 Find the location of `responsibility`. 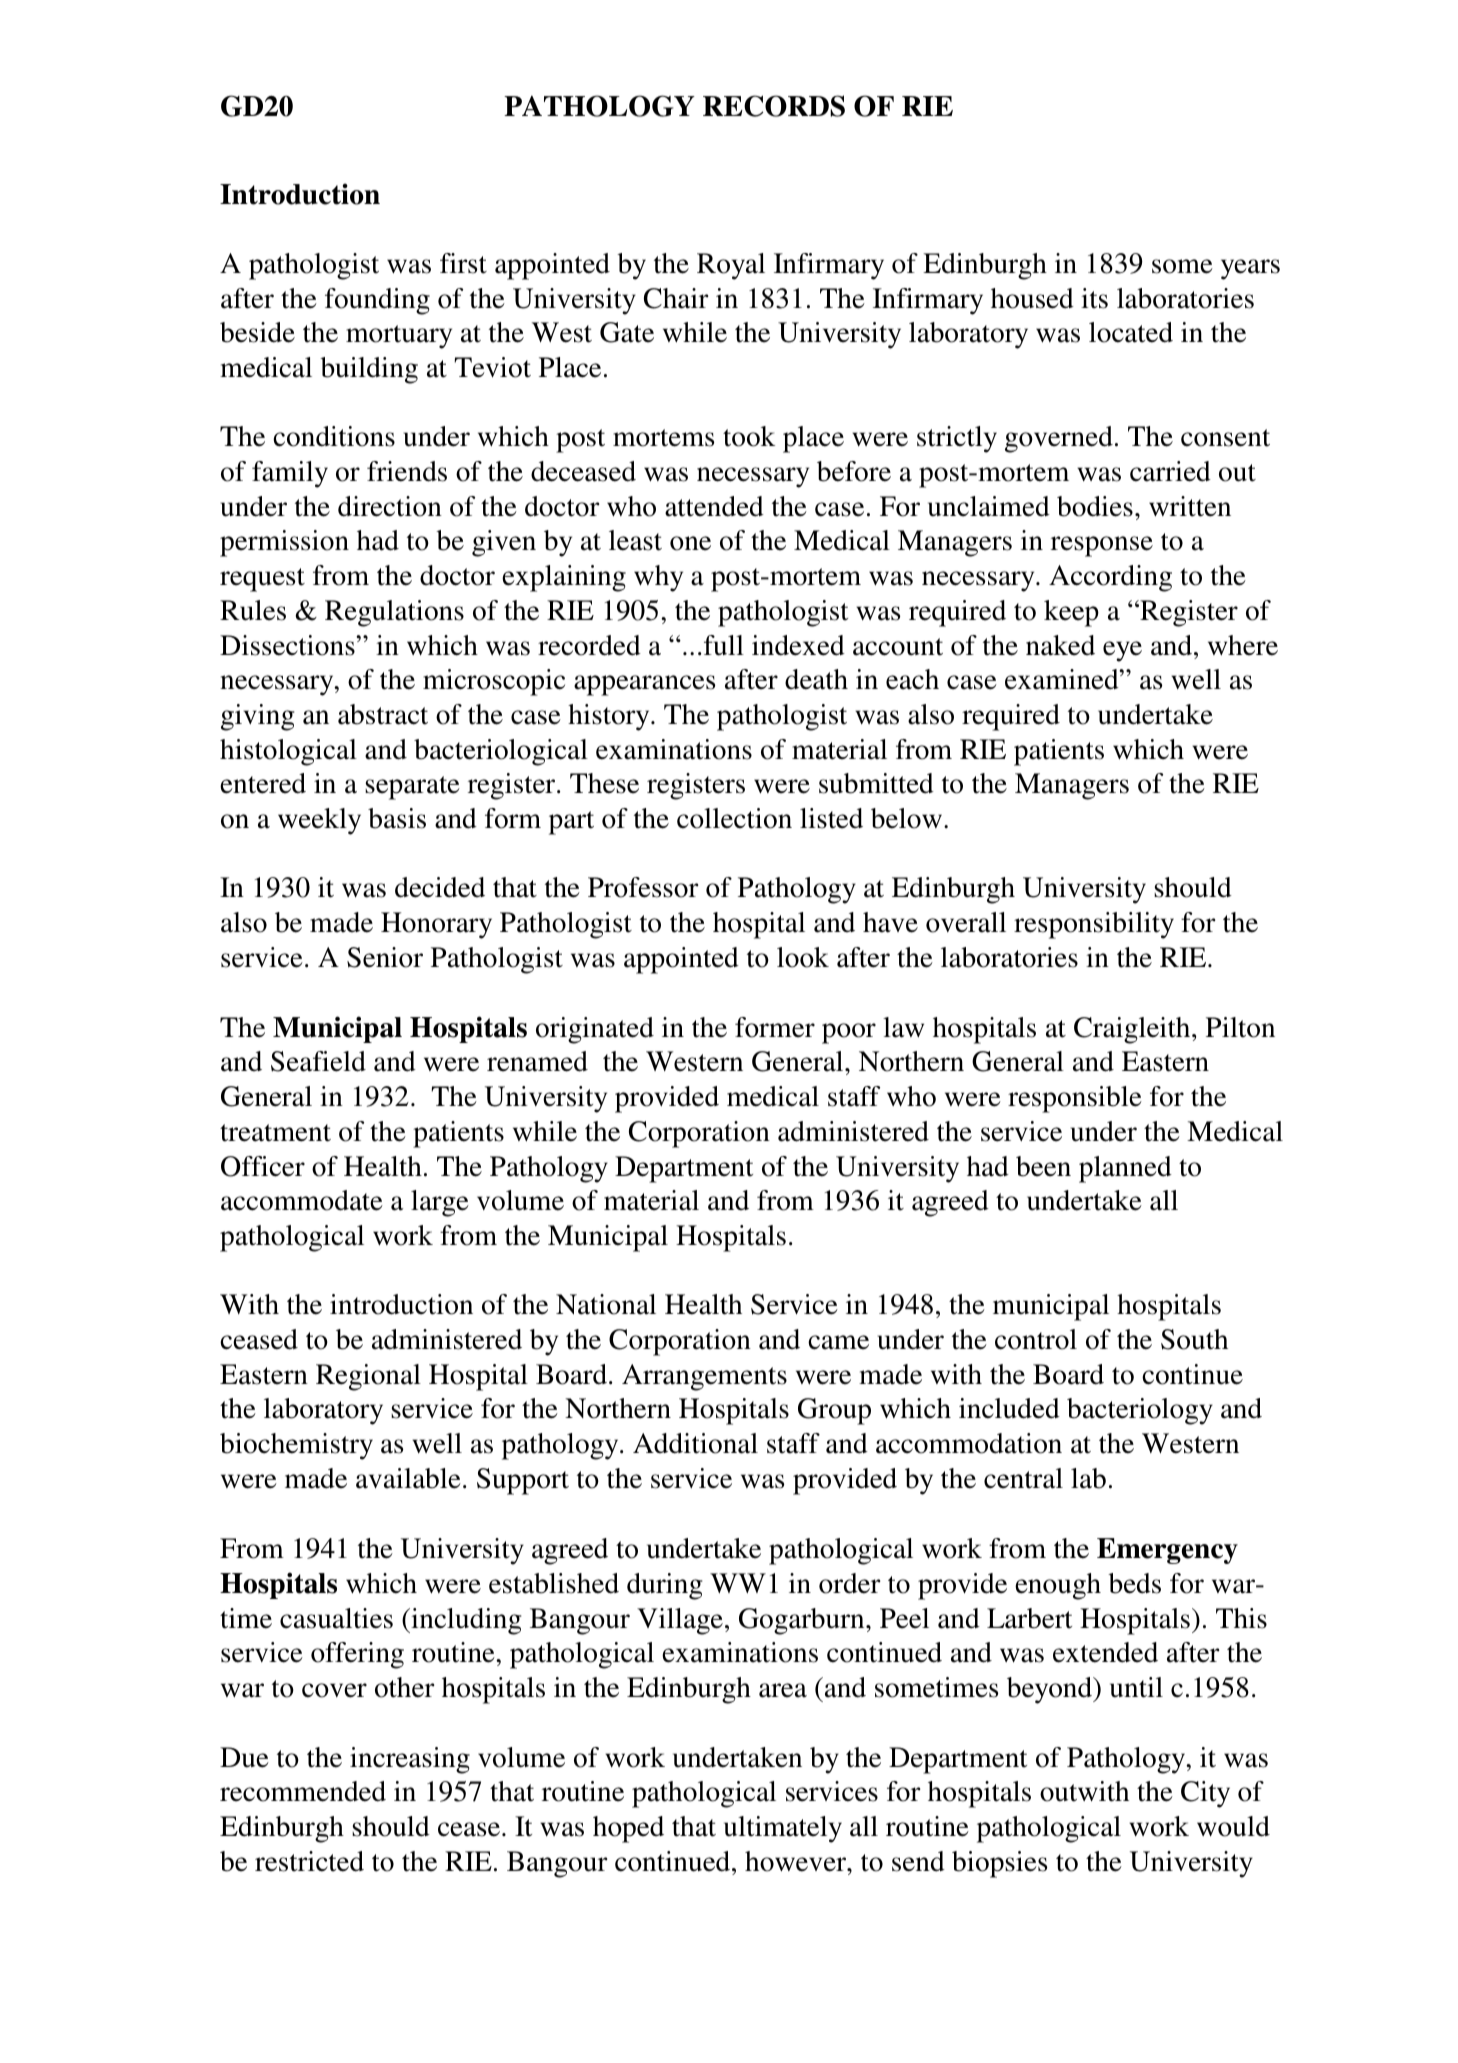

responsibility is located at coordinates (1094, 925).
